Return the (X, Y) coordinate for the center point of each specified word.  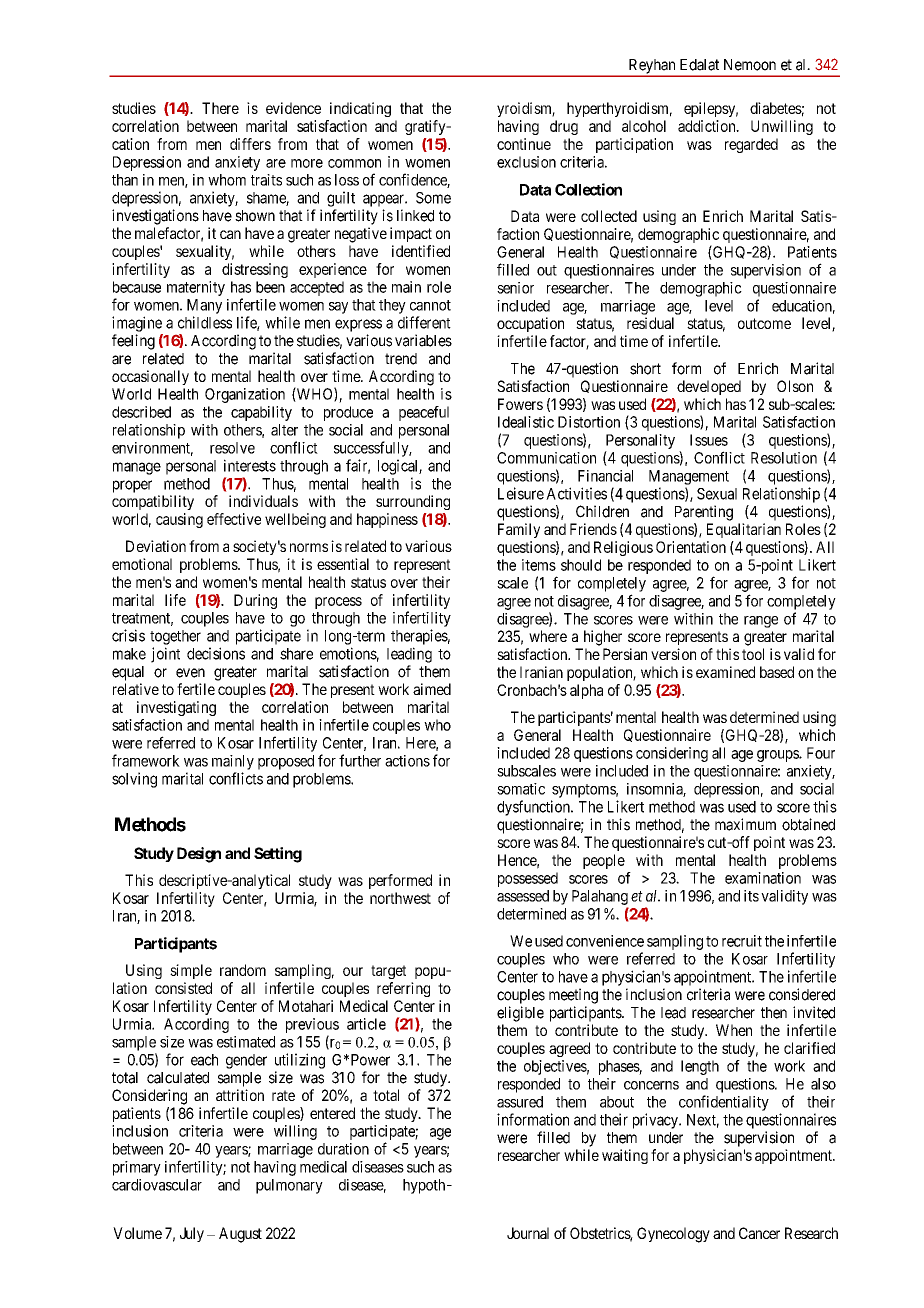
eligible (520, 1014)
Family (519, 530)
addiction (708, 126)
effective (234, 519)
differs (250, 144)
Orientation (691, 547)
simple (191, 971)
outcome (764, 323)
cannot (430, 305)
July (192, 1234)
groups (778, 756)
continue (524, 144)
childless (205, 322)
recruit (742, 941)
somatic (521, 789)
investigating (176, 708)
